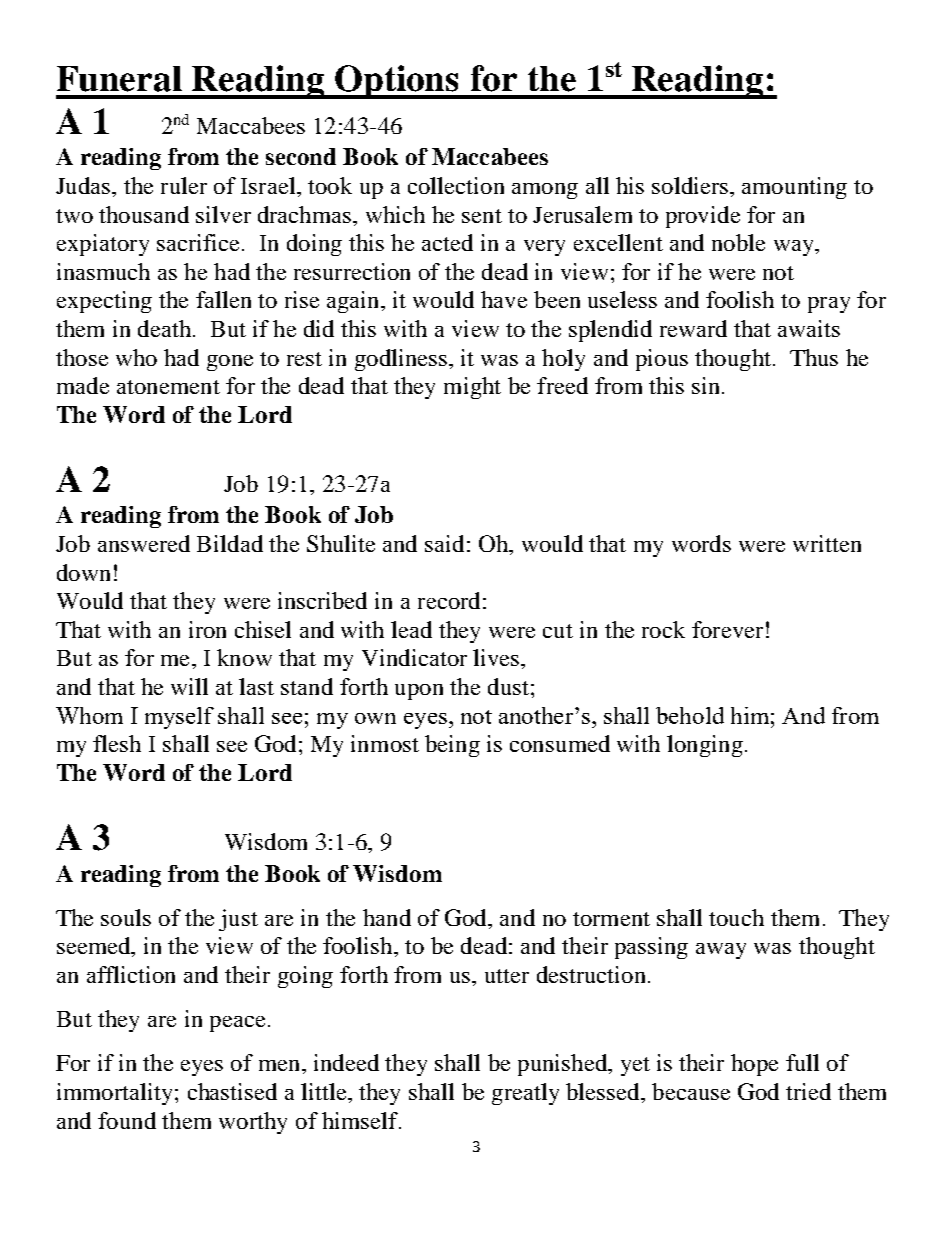 Image resolution: width=952 pixels, height=1233 pixels. What do you see at coordinates (397, 82) in the screenshot?
I see `Options` at bounding box center [397, 82].
